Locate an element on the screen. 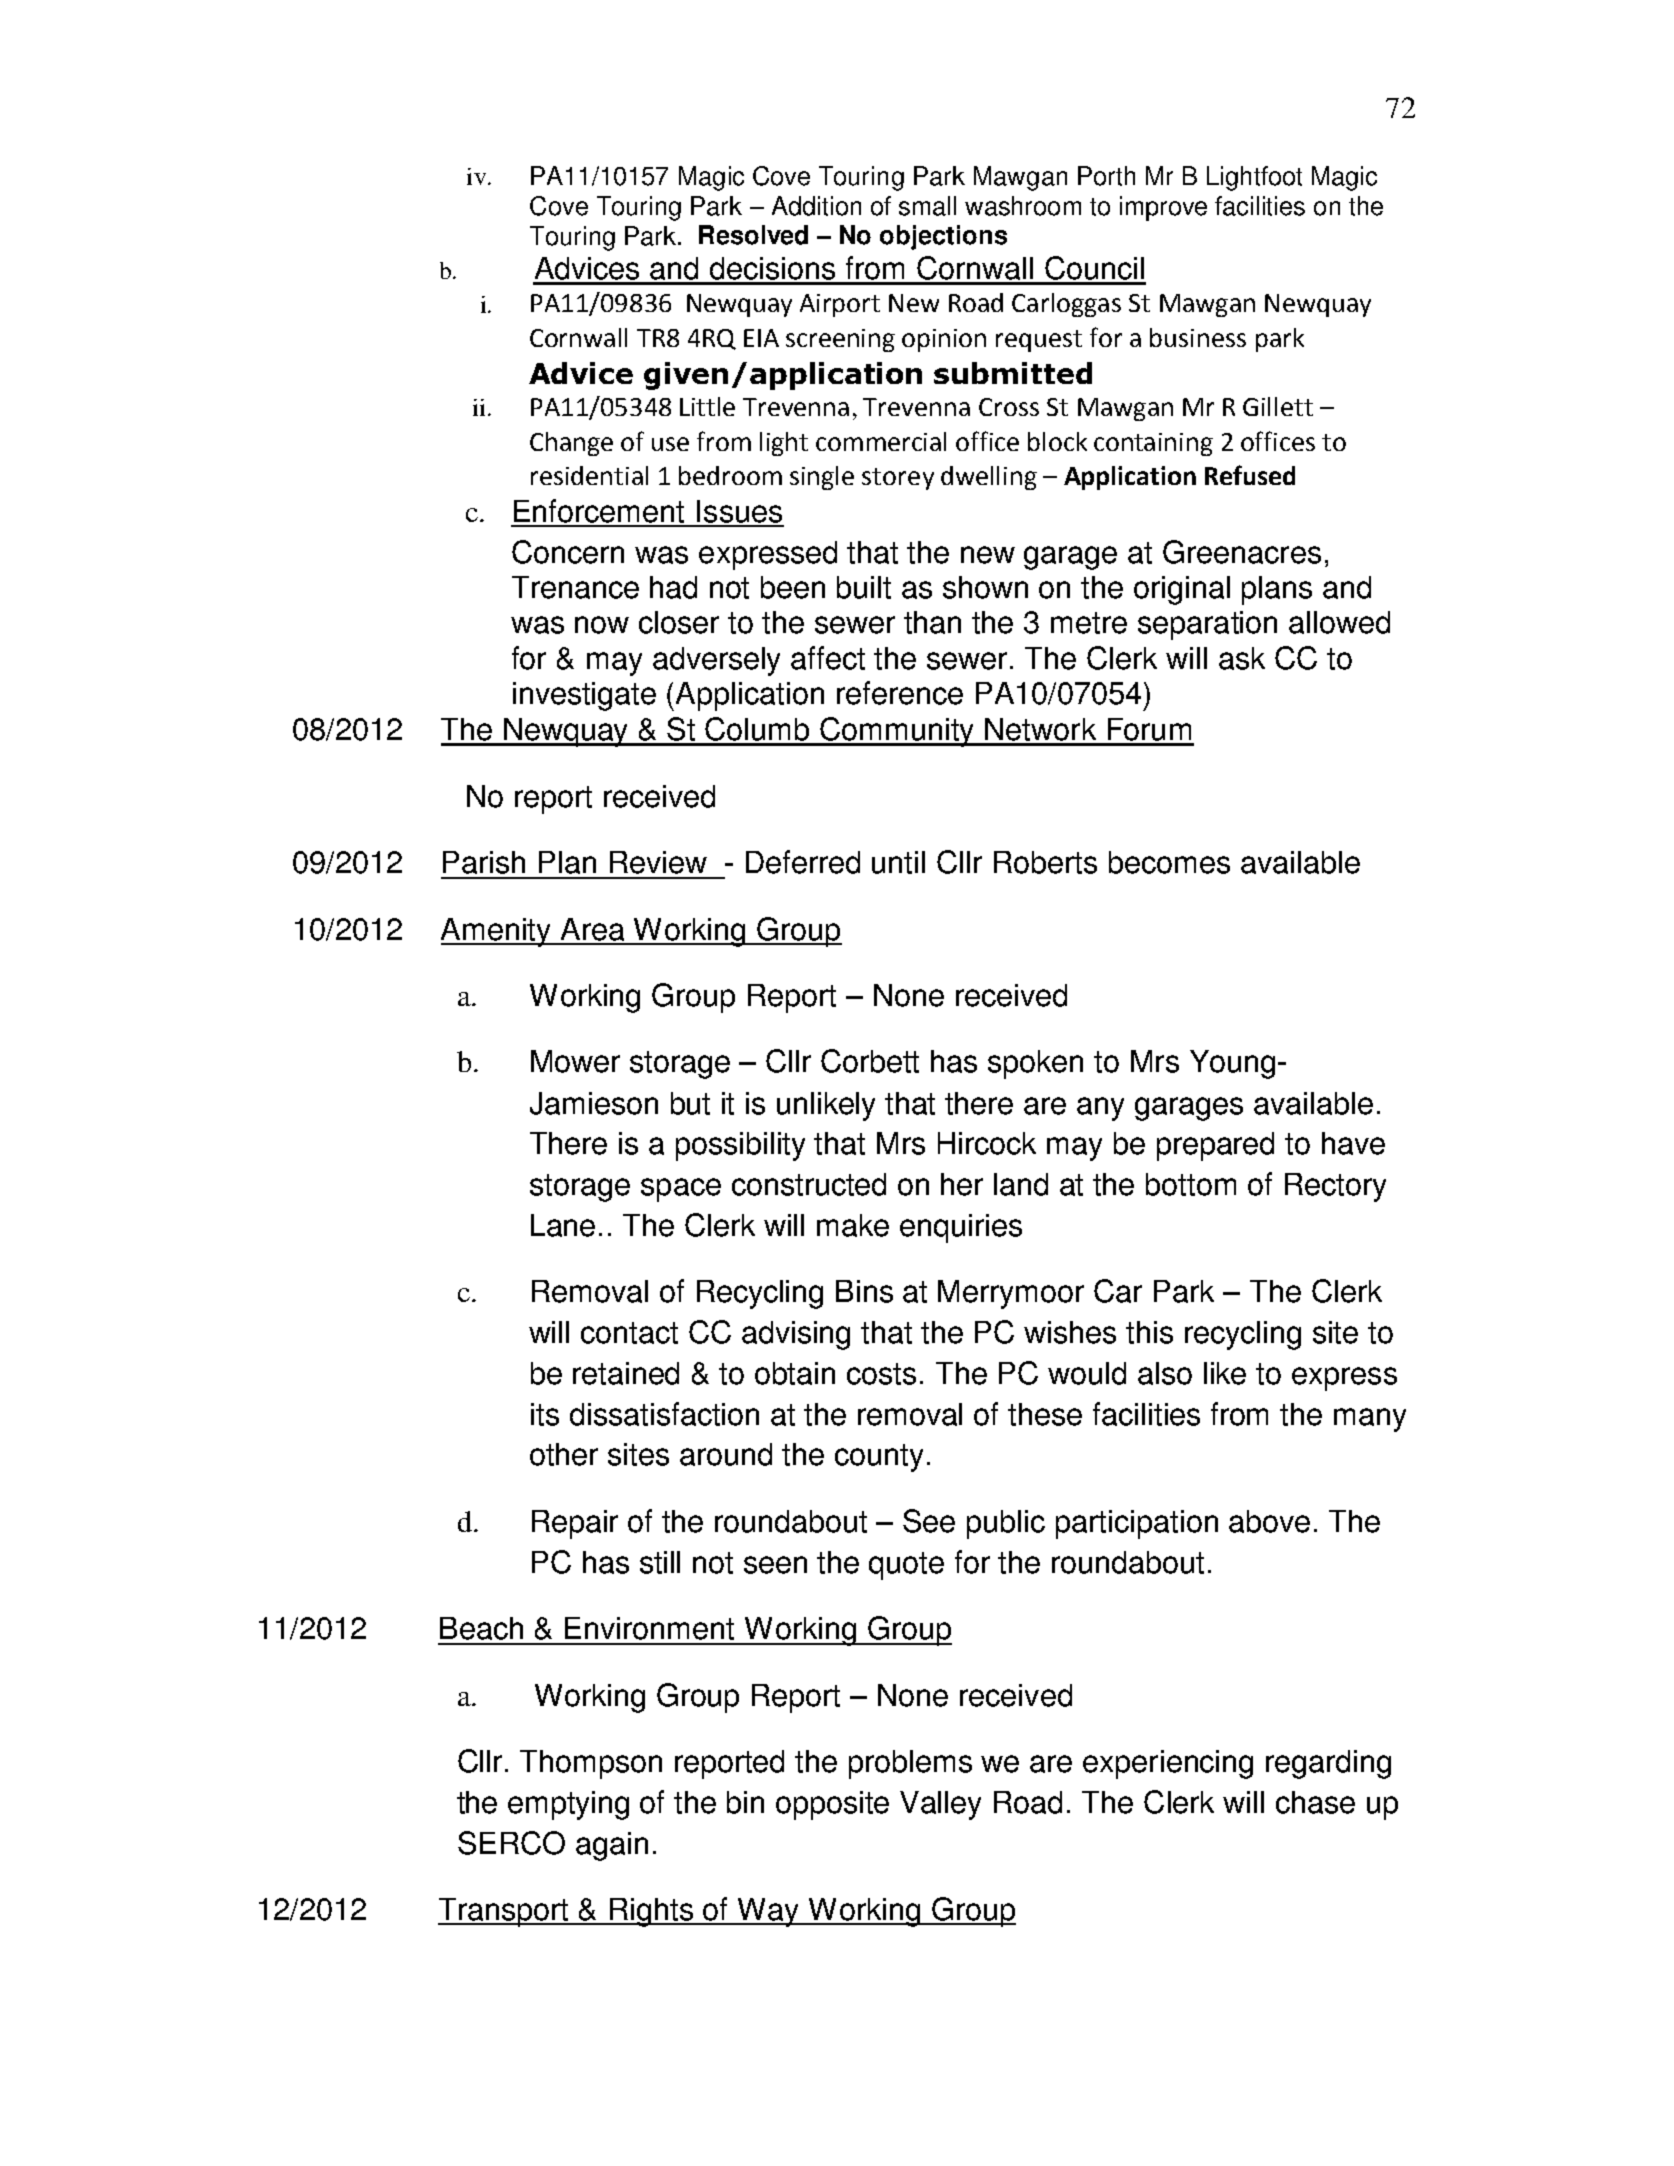  Corbett is located at coordinates (870, 1061).
